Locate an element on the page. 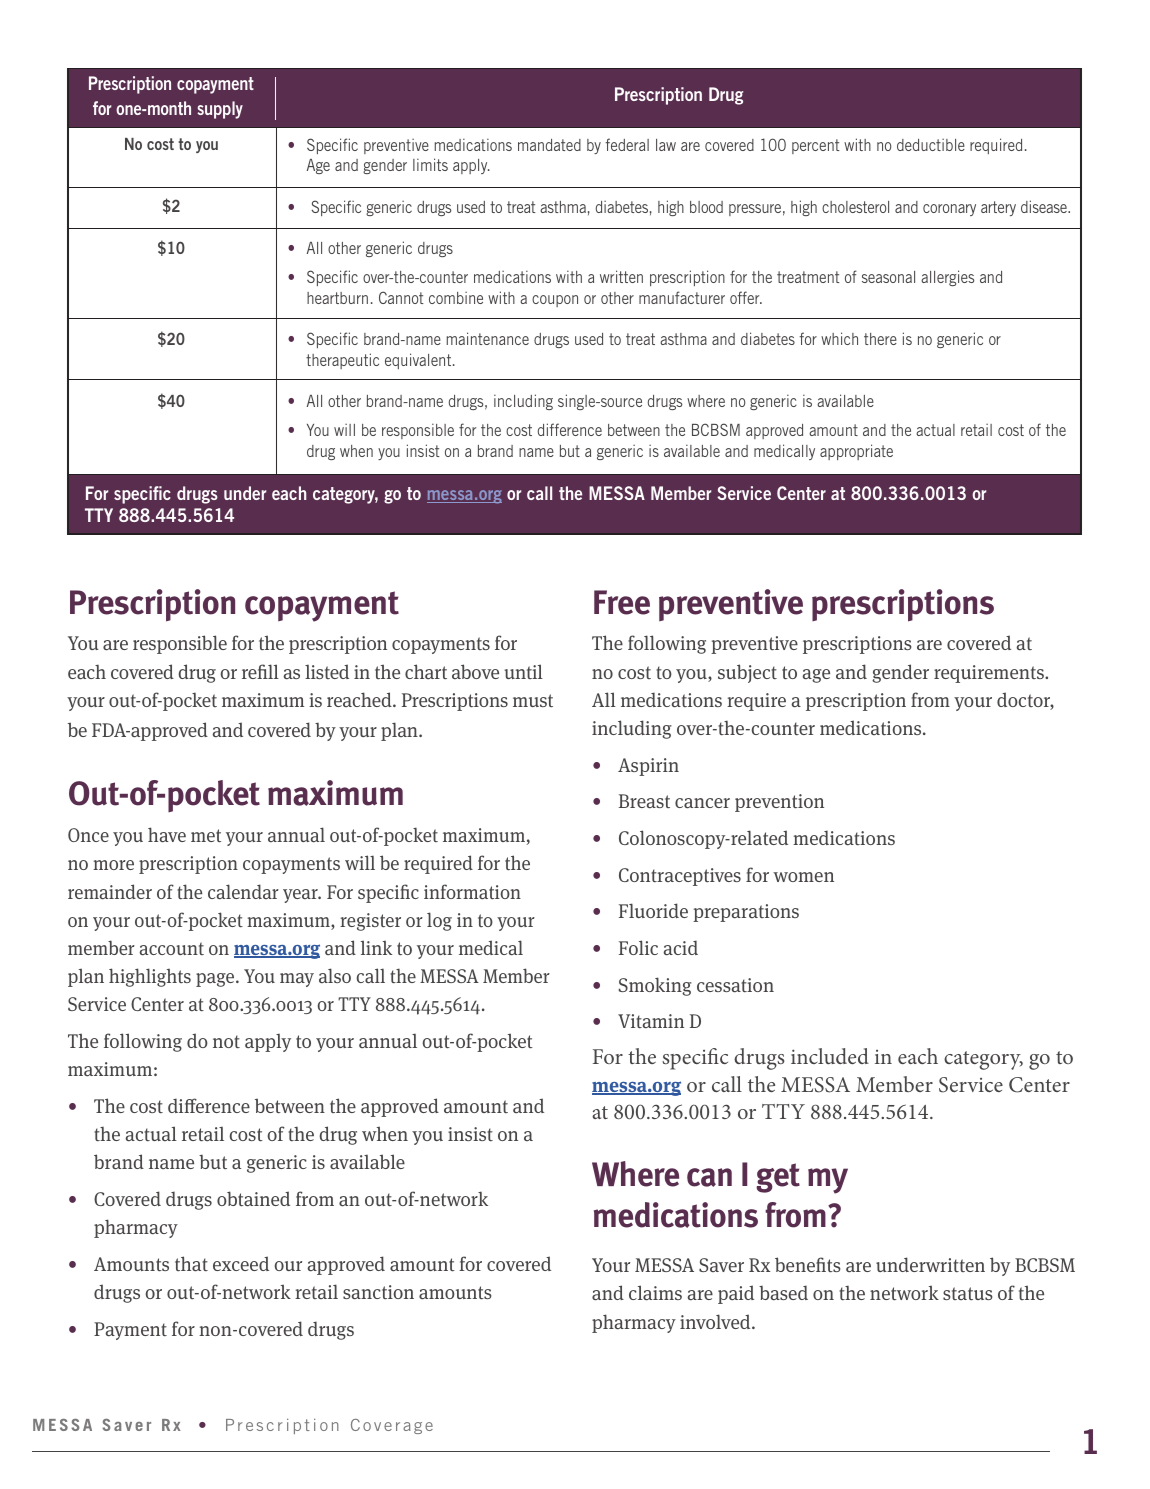  claims is located at coordinates (655, 1293).
